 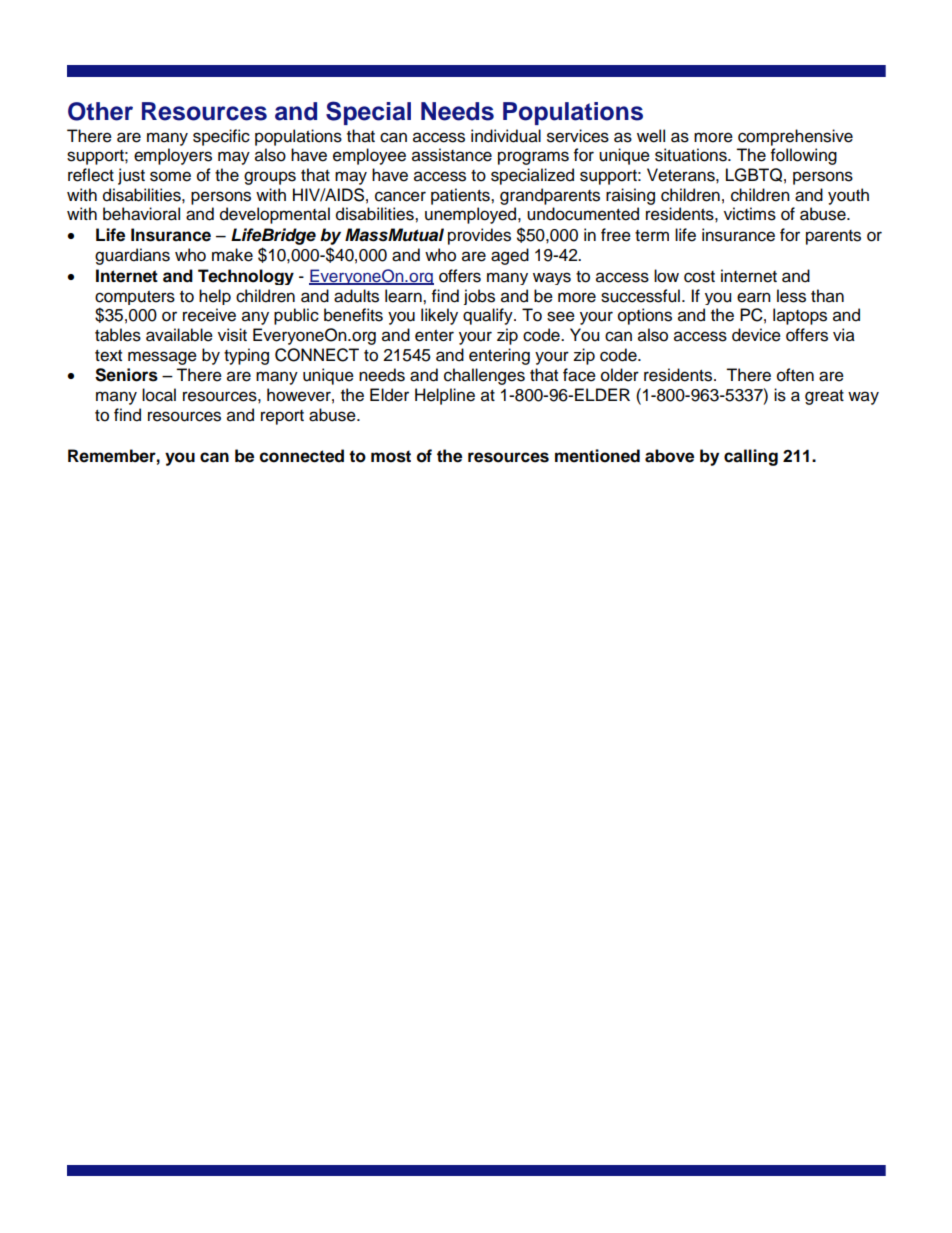 What do you see at coordinates (791, 296) in the screenshot?
I see `less` at bounding box center [791, 296].
